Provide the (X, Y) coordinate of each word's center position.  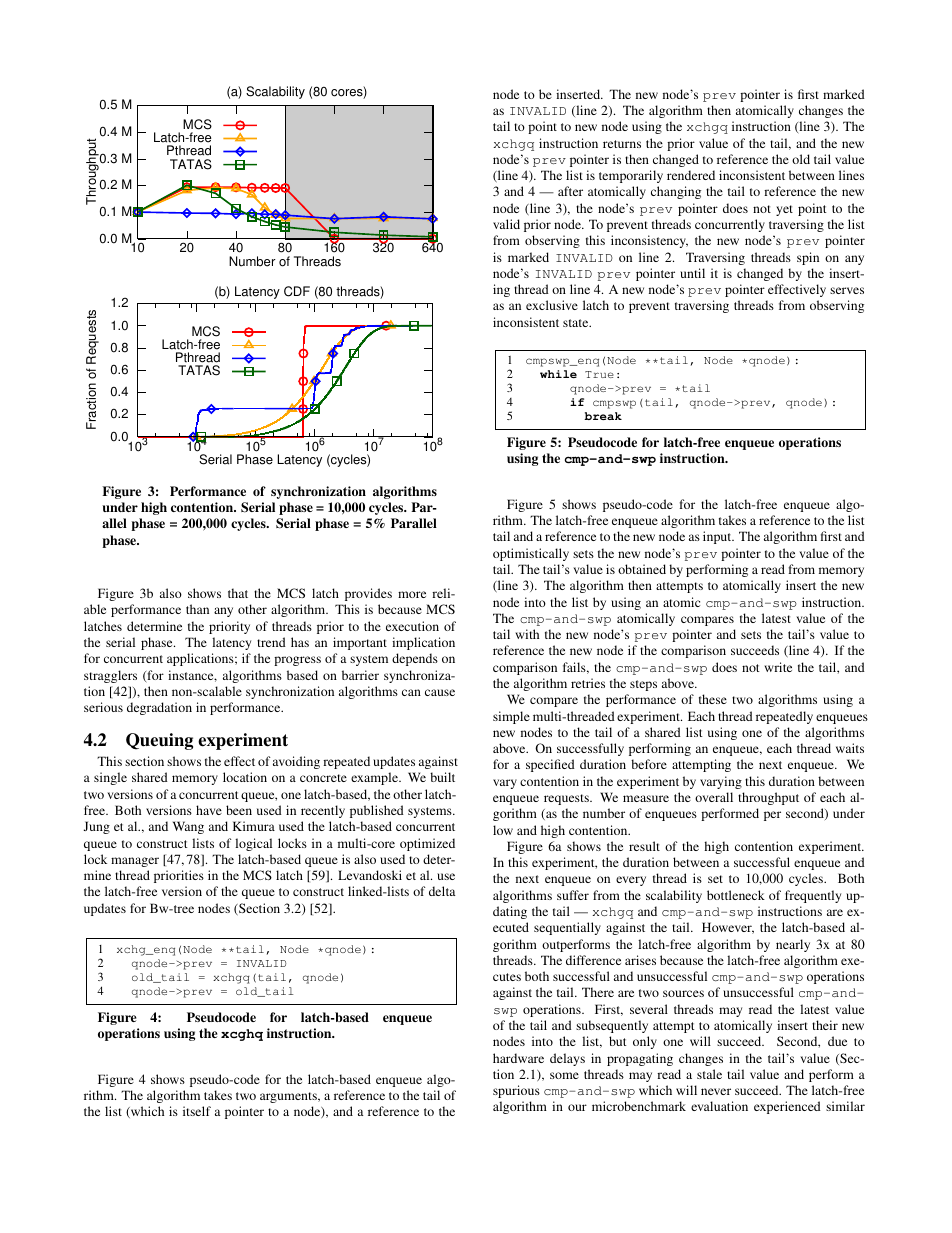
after (570, 191)
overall (714, 797)
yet (784, 210)
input (718, 537)
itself (197, 1111)
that (238, 593)
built (442, 777)
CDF (297, 291)
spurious (516, 1091)
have (209, 810)
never (716, 1091)
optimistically (531, 554)
